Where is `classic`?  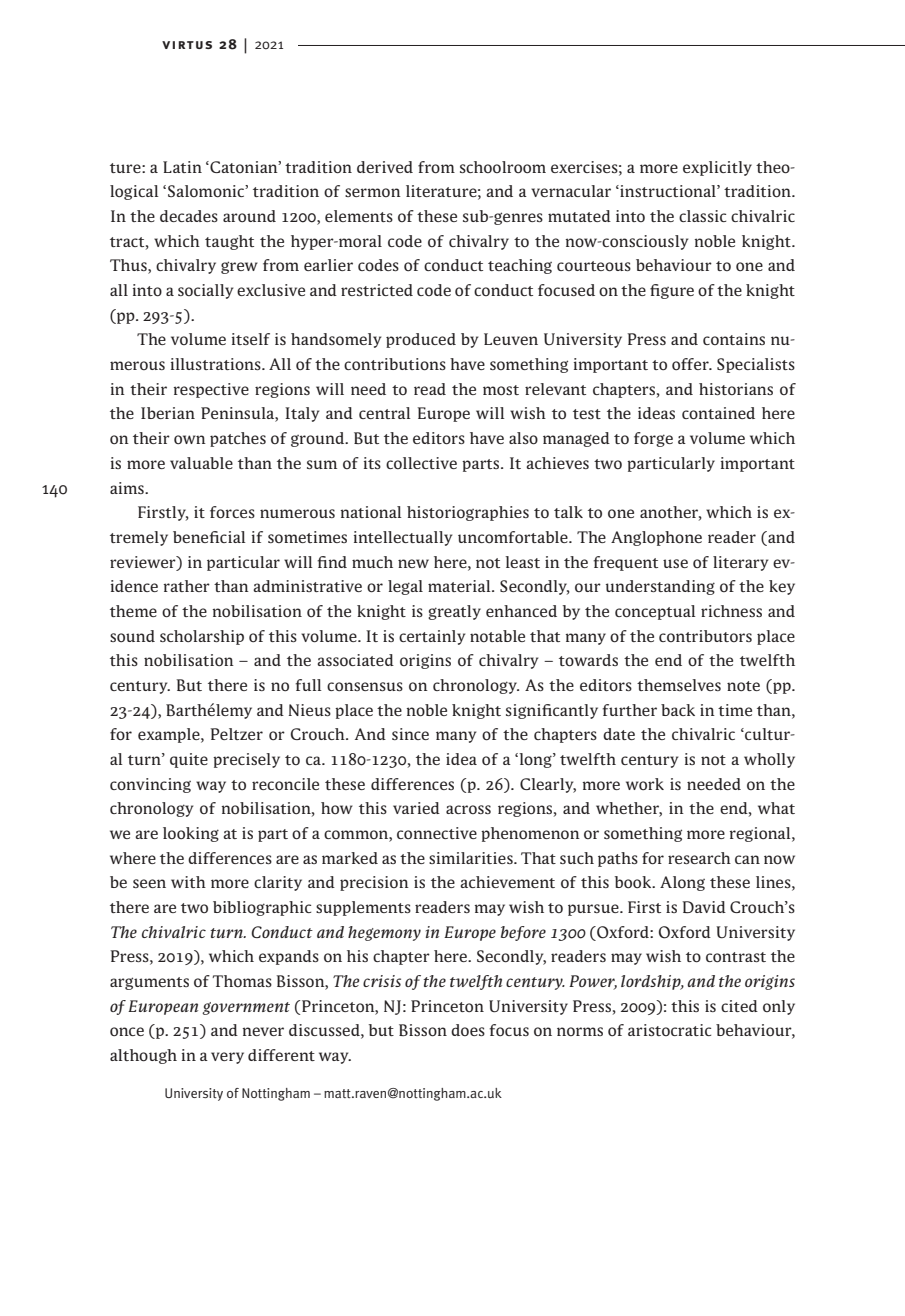
classic is located at coordinates (702, 216).
